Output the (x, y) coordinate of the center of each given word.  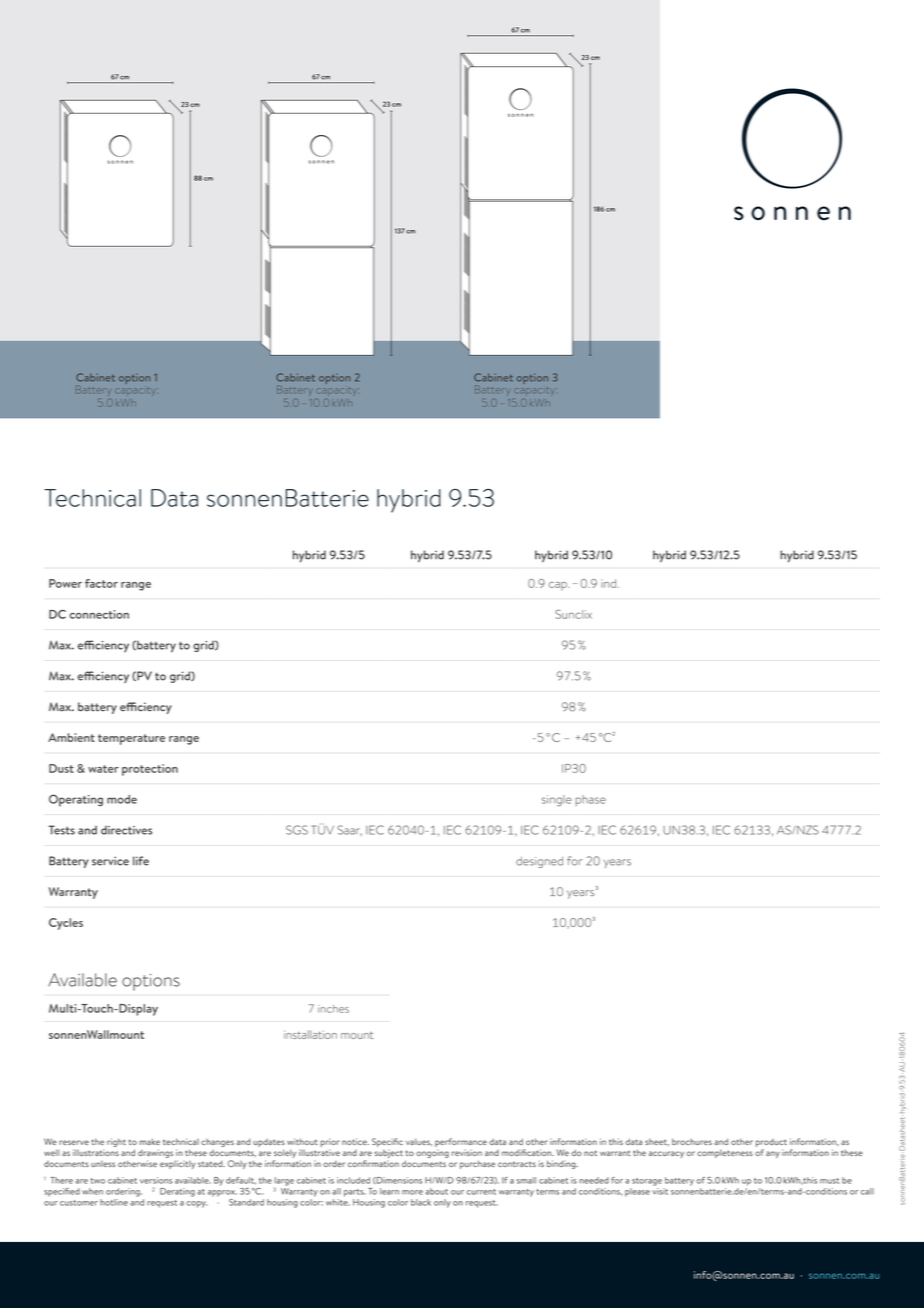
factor (101, 583)
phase (591, 800)
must (829, 1181)
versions (156, 1180)
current (481, 1192)
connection (99, 614)
